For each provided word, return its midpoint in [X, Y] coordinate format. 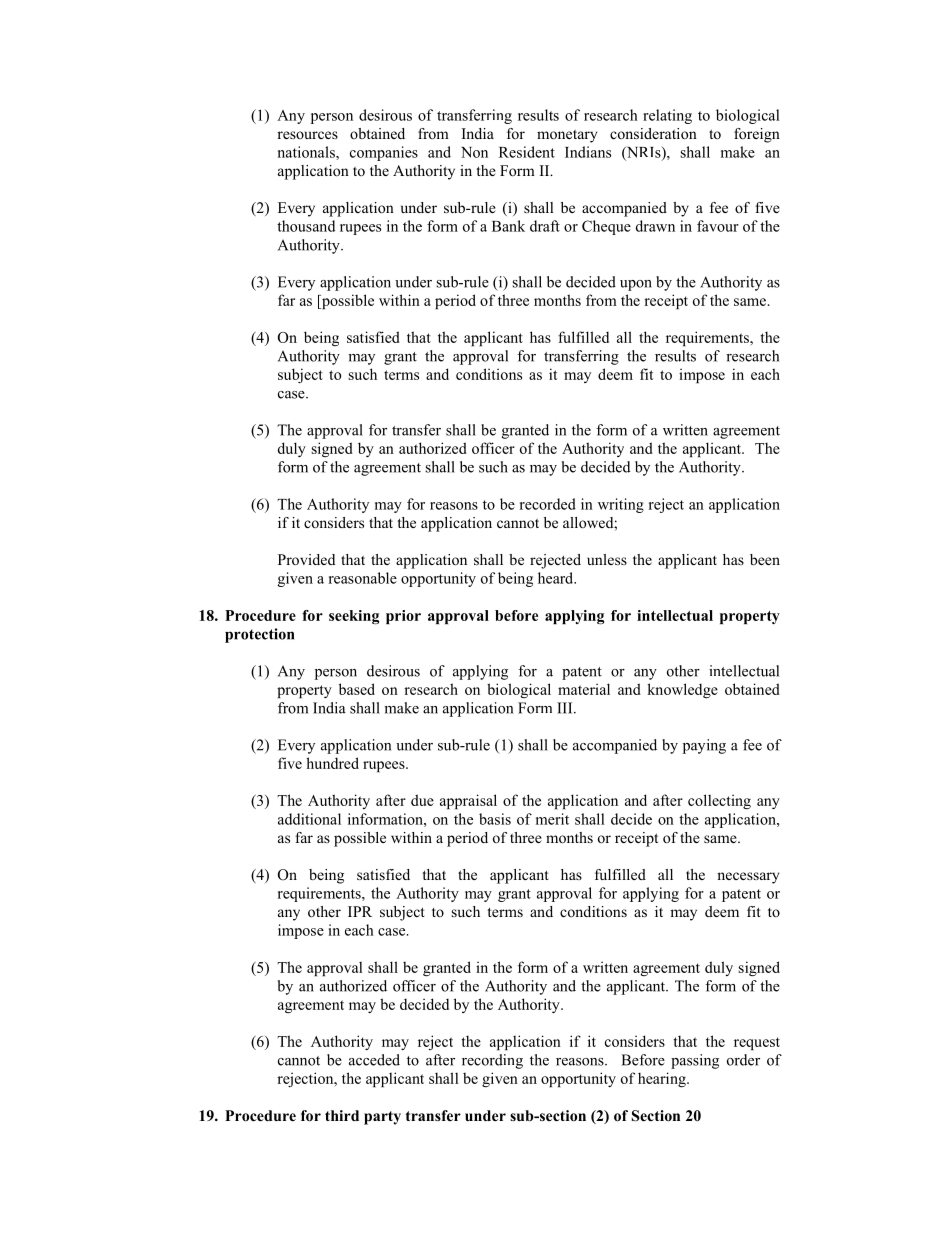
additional [309, 819]
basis [495, 819]
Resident [527, 152]
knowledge [682, 691]
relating [667, 116]
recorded [548, 504]
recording [492, 1061]
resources [307, 135]
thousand [306, 226]
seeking [354, 617]
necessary [748, 878]
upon [636, 285]
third [342, 1115]
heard [557, 578]
